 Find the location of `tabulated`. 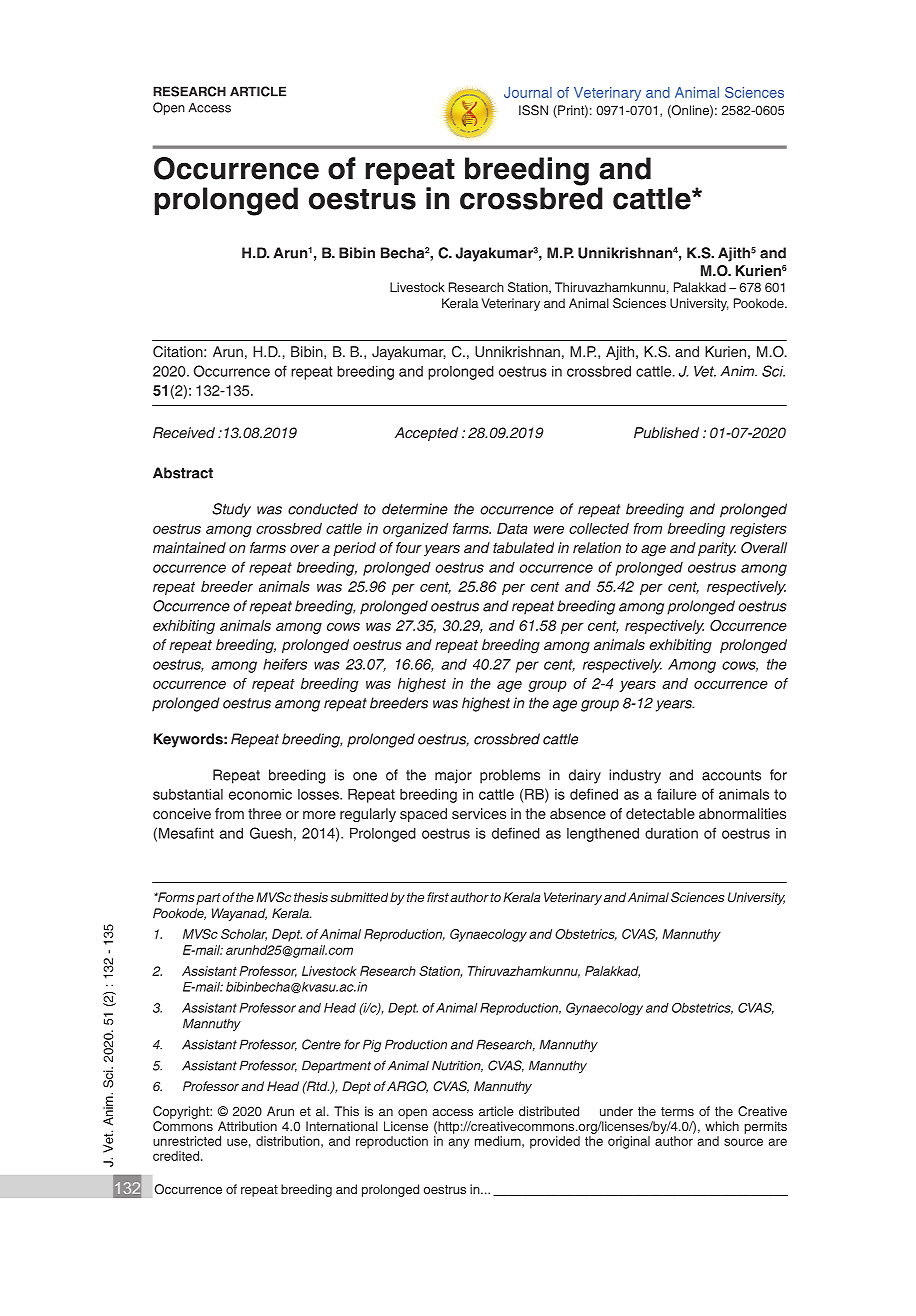

tabulated is located at coordinates (523, 547).
